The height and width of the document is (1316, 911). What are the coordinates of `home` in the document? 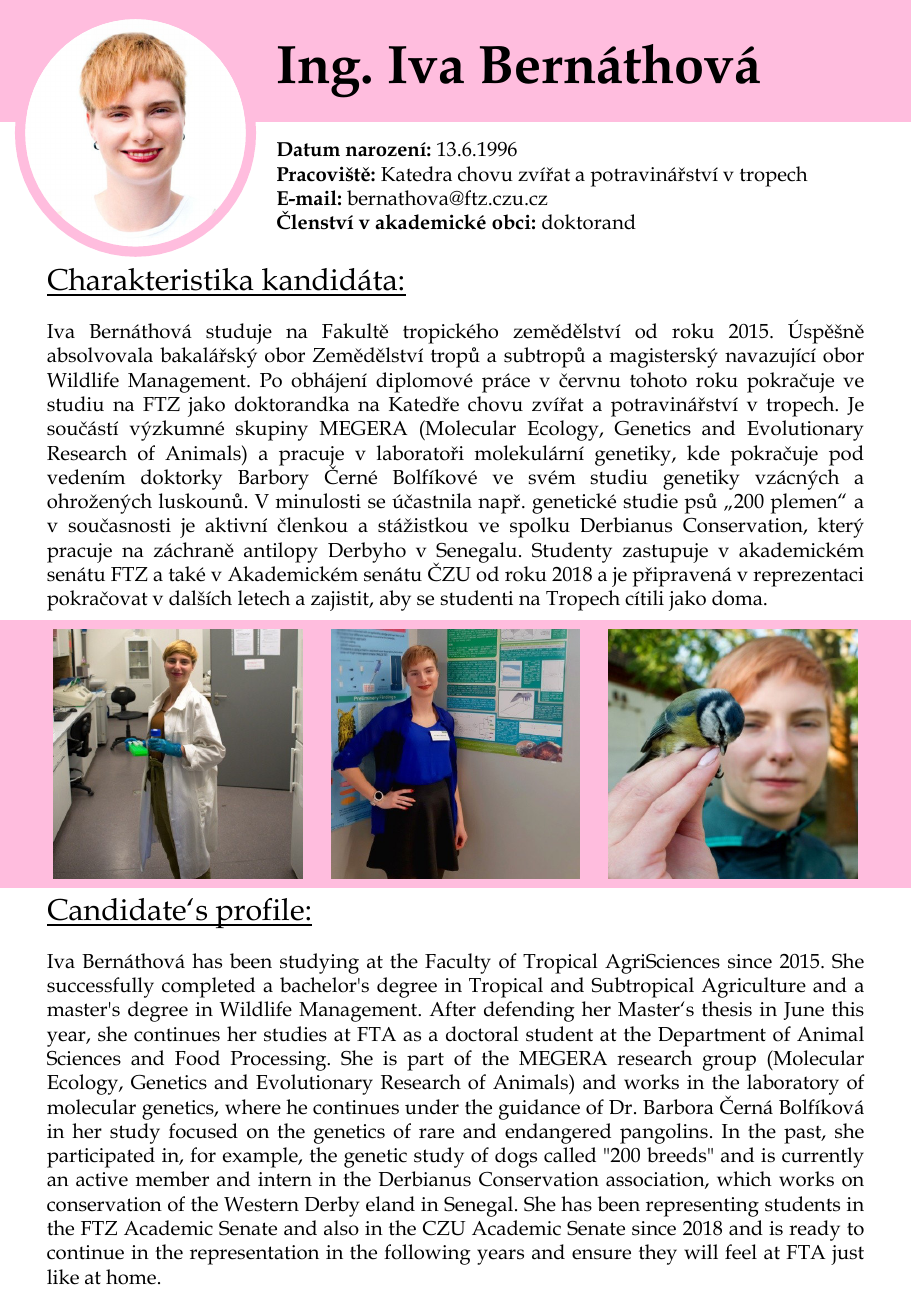 It's located at (131, 1277).
